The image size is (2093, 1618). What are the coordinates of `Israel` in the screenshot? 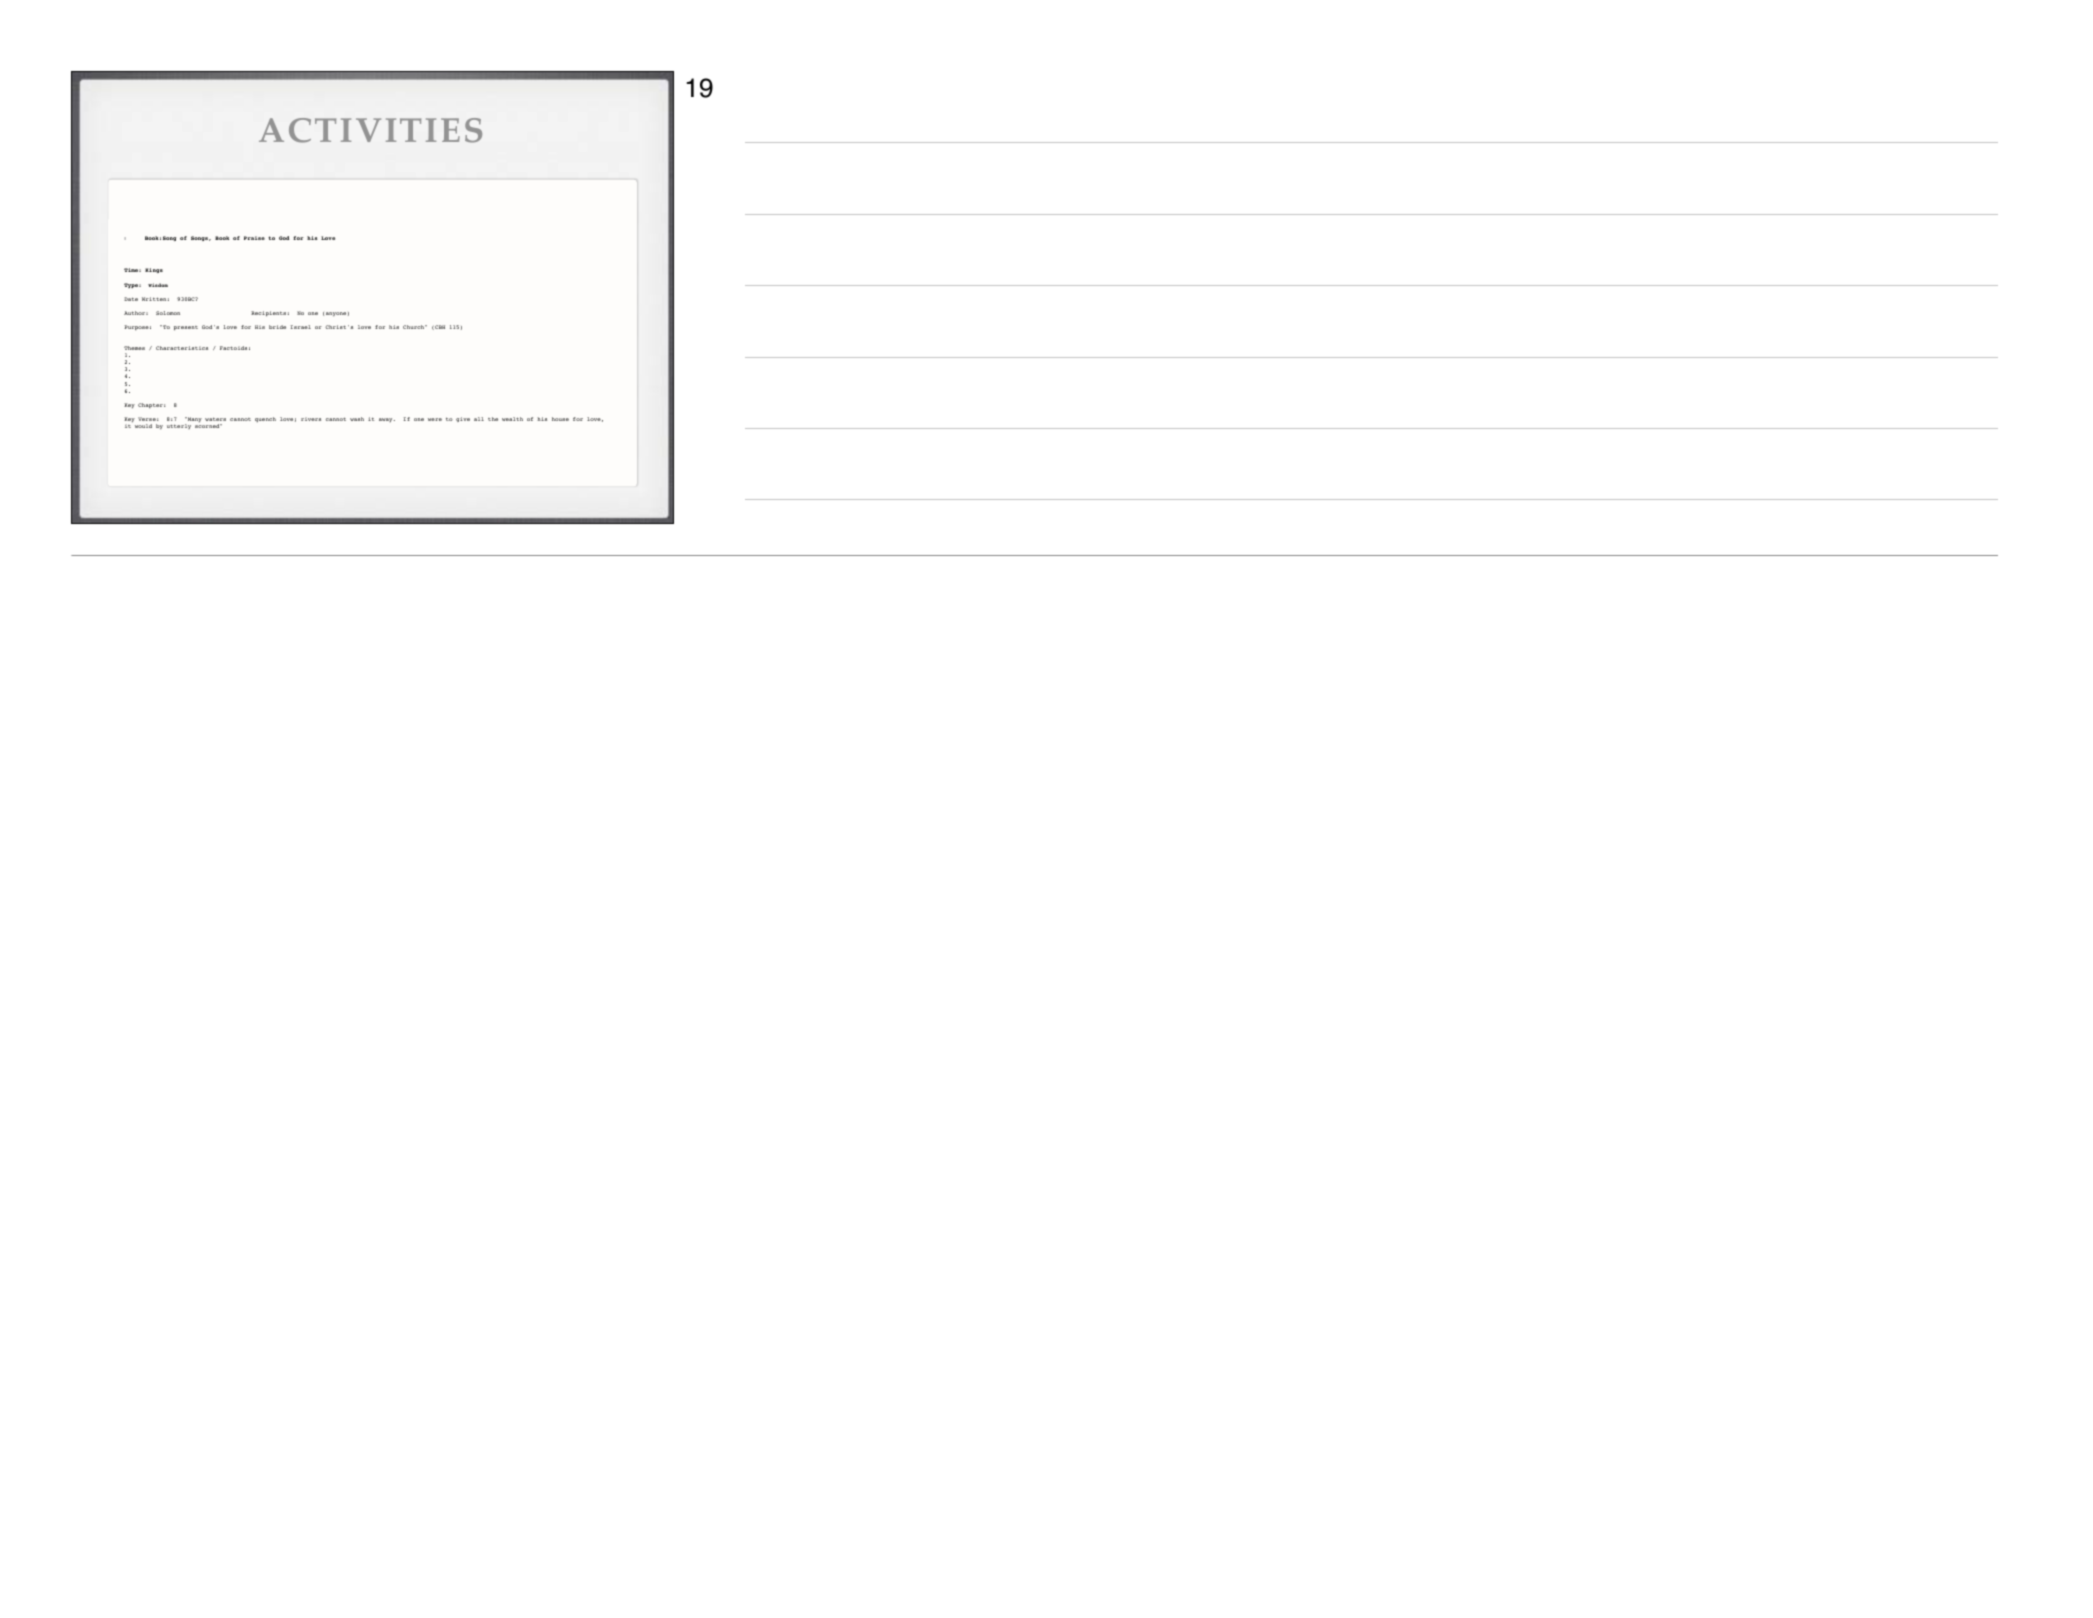 It's located at (301, 327).
